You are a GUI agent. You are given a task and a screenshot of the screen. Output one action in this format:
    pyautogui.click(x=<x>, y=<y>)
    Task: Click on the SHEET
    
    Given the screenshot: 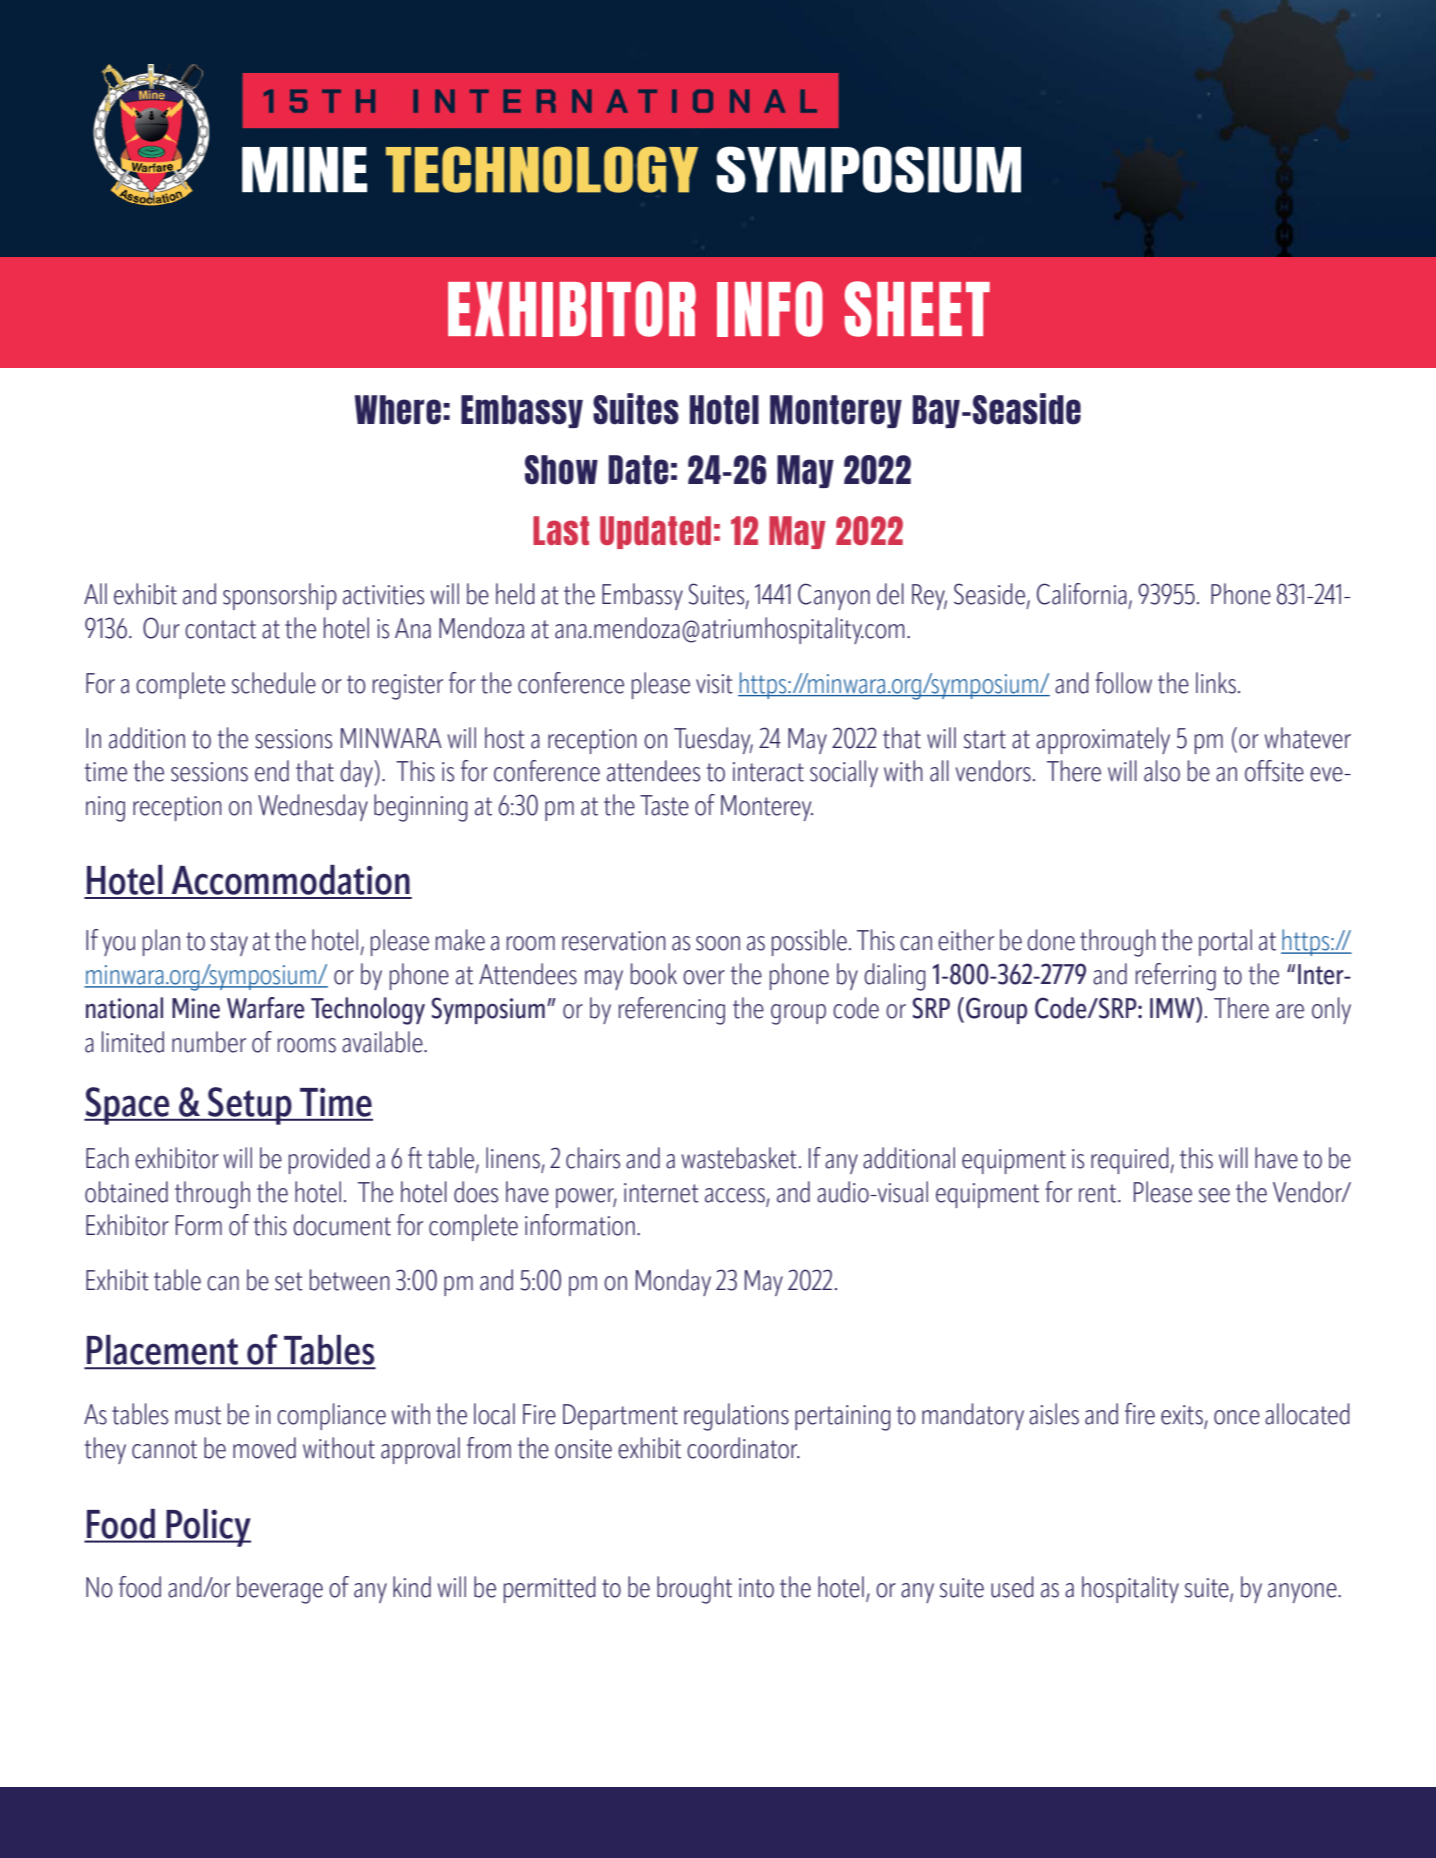 What is the action you would take?
    pyautogui.click(x=917, y=309)
